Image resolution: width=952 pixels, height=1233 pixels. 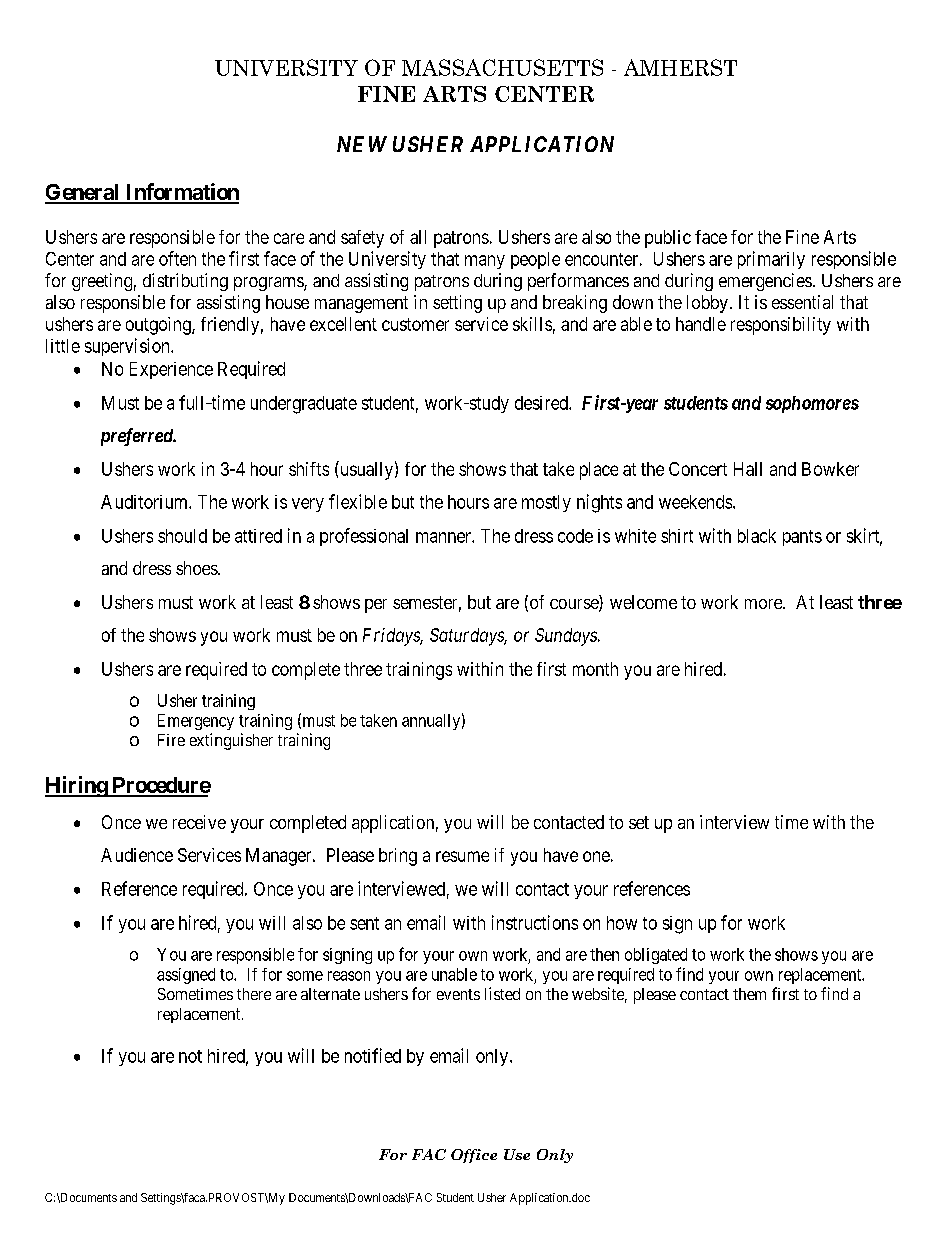 What do you see at coordinates (502, 67) in the screenshot?
I see `MASSACHUSETTS` at bounding box center [502, 67].
